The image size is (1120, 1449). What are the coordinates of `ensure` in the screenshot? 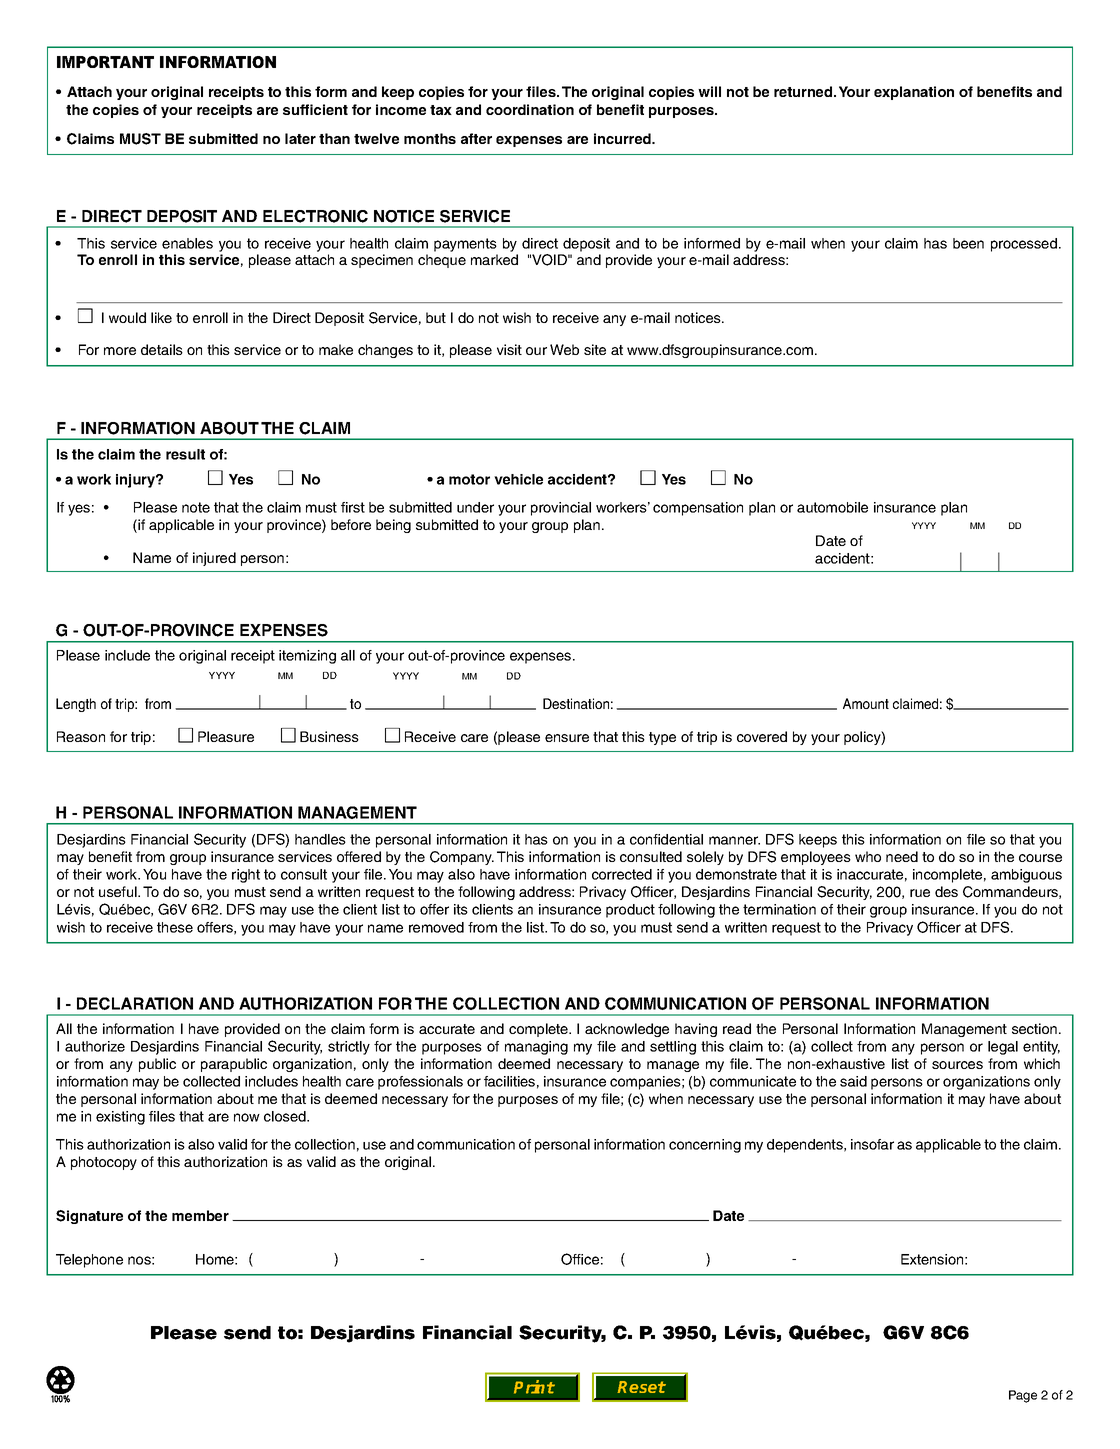 It's located at (567, 738).
